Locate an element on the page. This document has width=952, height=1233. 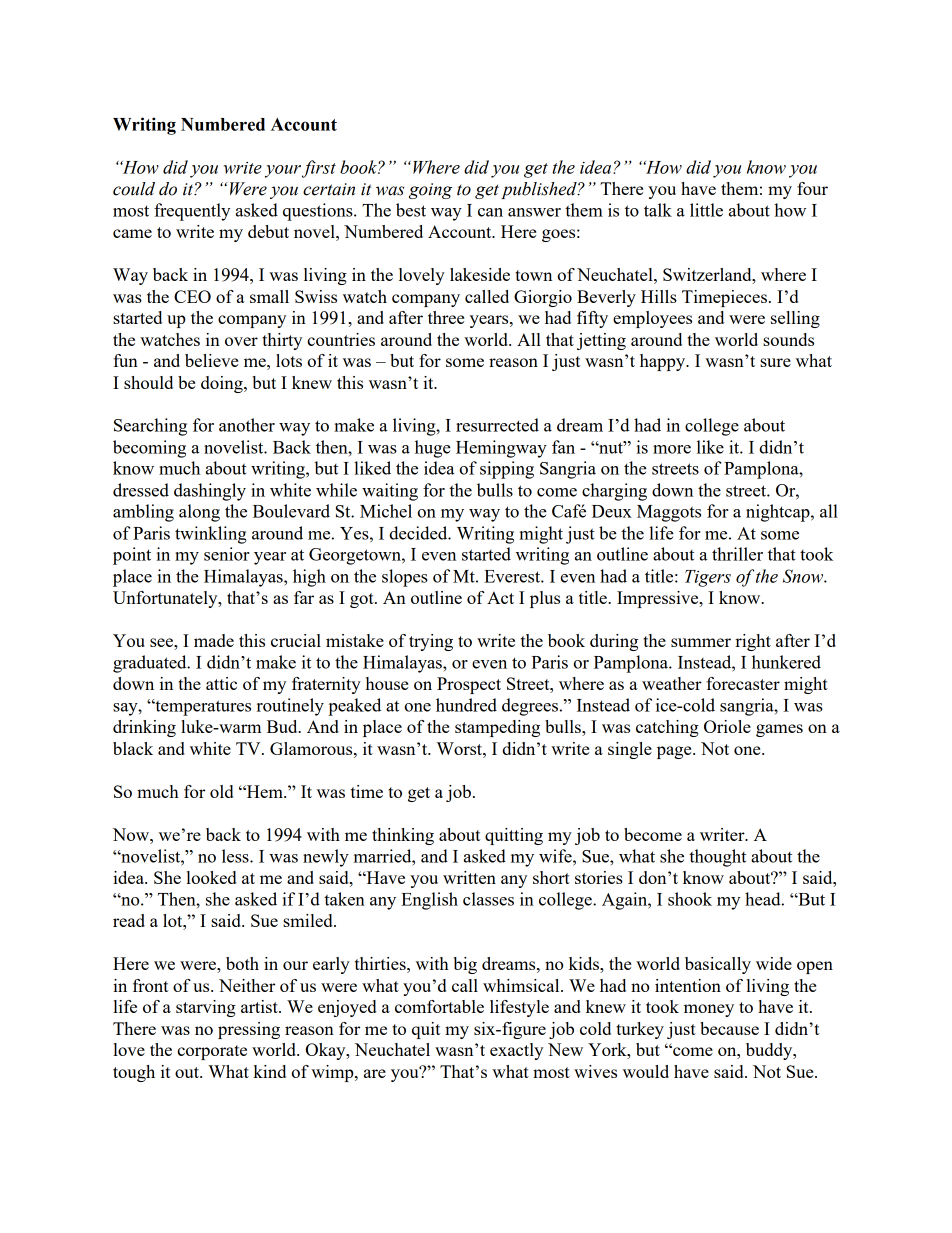
black is located at coordinates (133, 748).
